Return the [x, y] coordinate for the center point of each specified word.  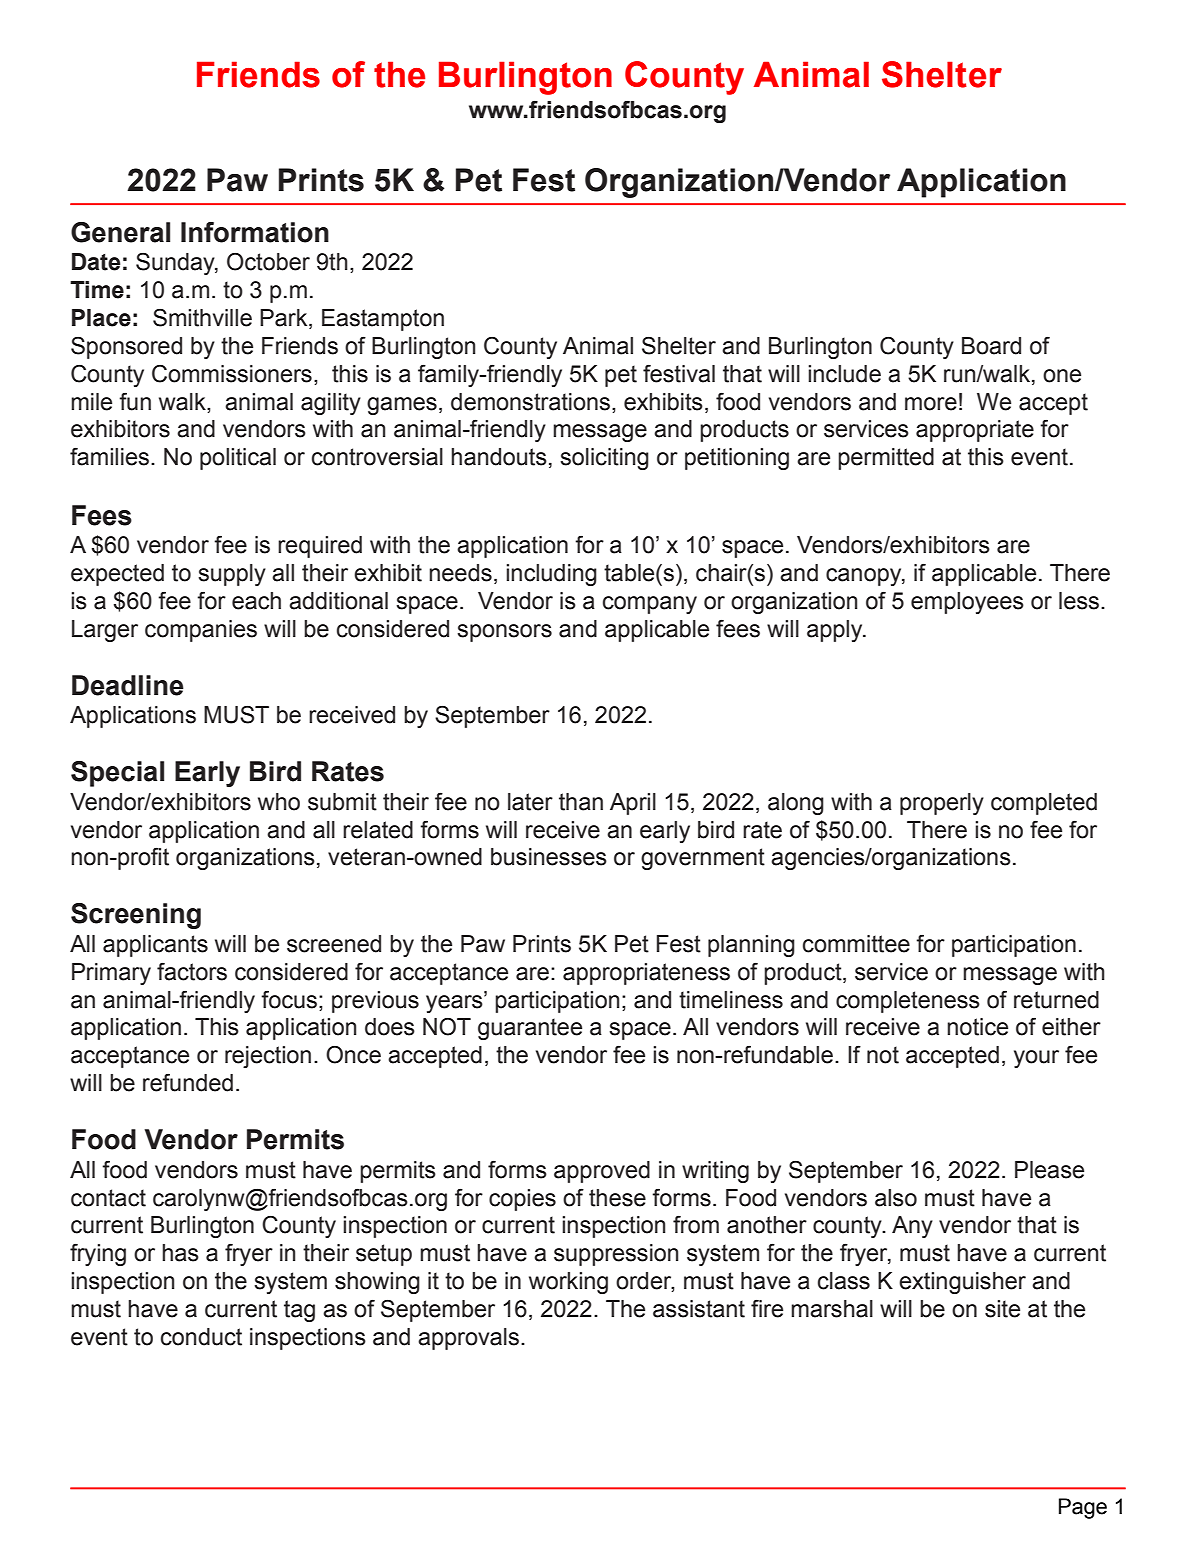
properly [942, 804]
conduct [201, 1337]
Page [1083, 1508]
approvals [468, 1339]
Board [991, 346]
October [268, 261]
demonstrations [530, 402]
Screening [136, 916]
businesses [549, 857]
